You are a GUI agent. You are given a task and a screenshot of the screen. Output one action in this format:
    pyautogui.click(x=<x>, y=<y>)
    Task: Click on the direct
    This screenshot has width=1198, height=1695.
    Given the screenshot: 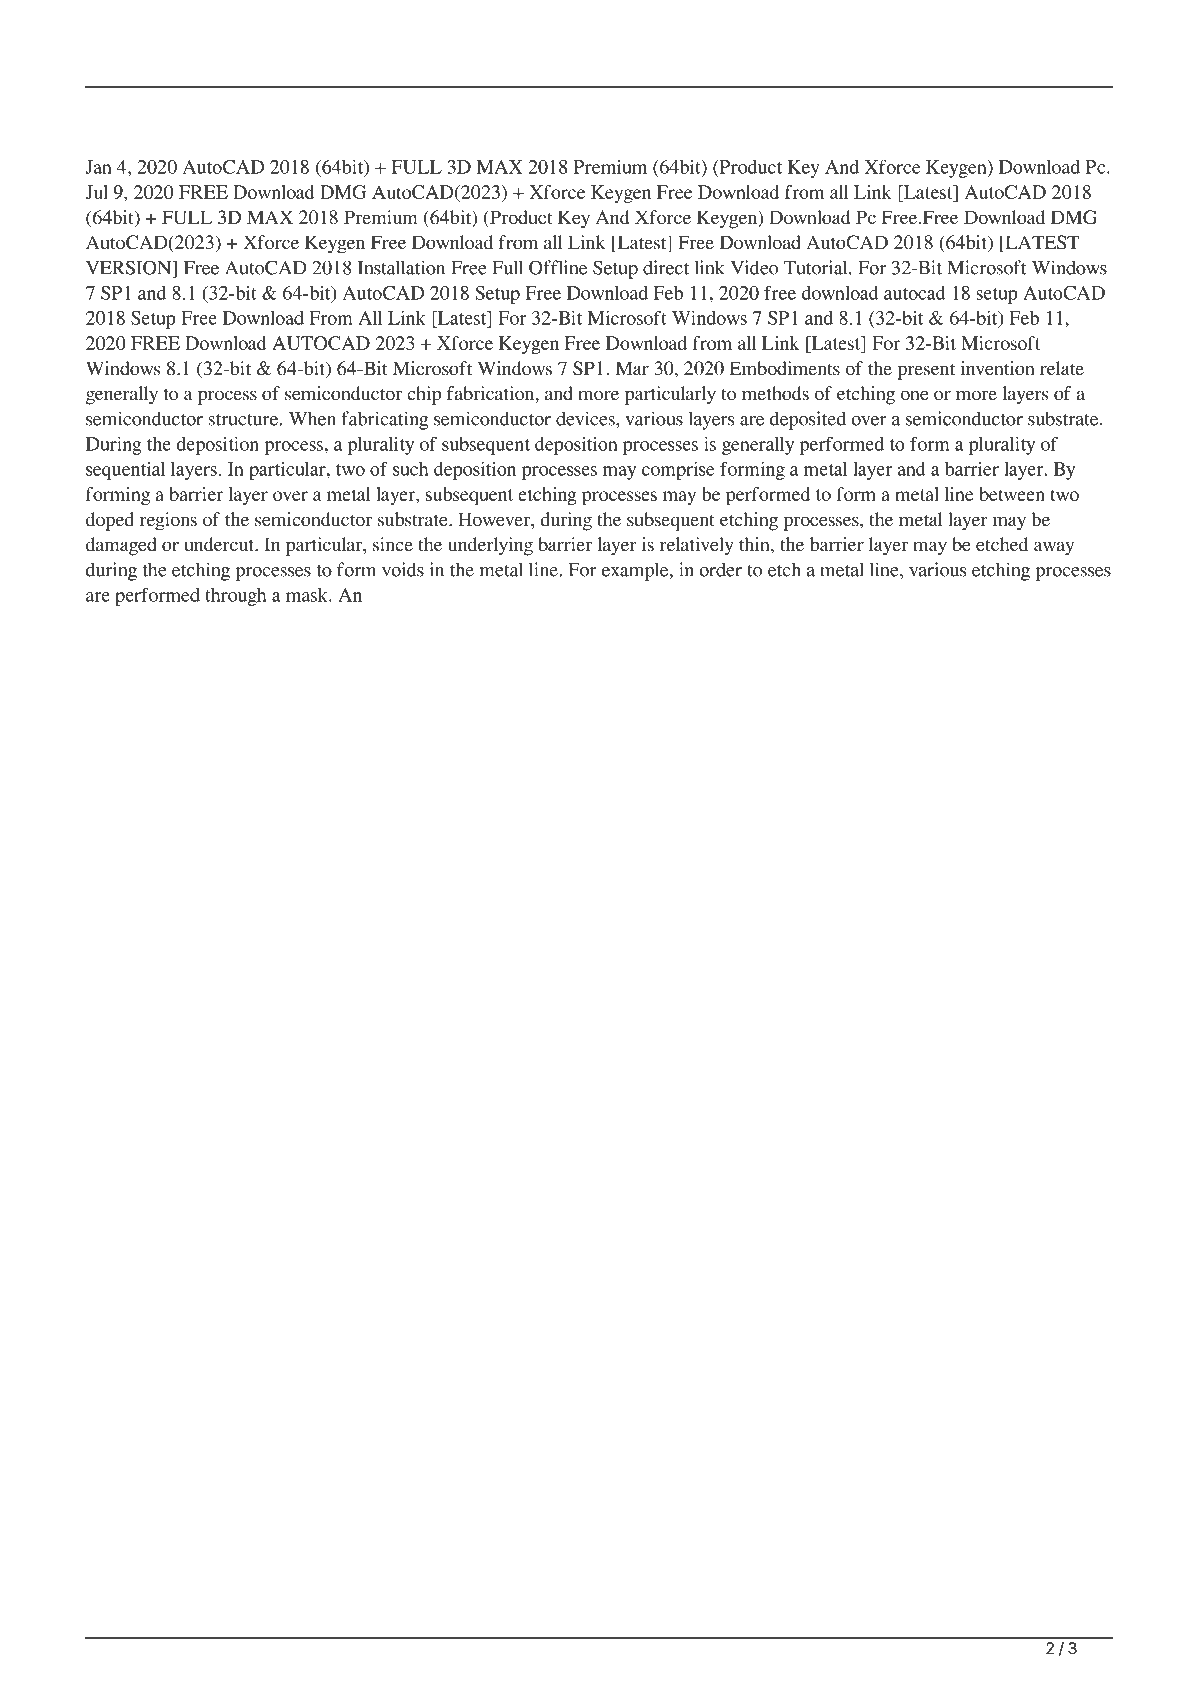 What is the action you would take?
    pyautogui.click(x=666, y=267)
